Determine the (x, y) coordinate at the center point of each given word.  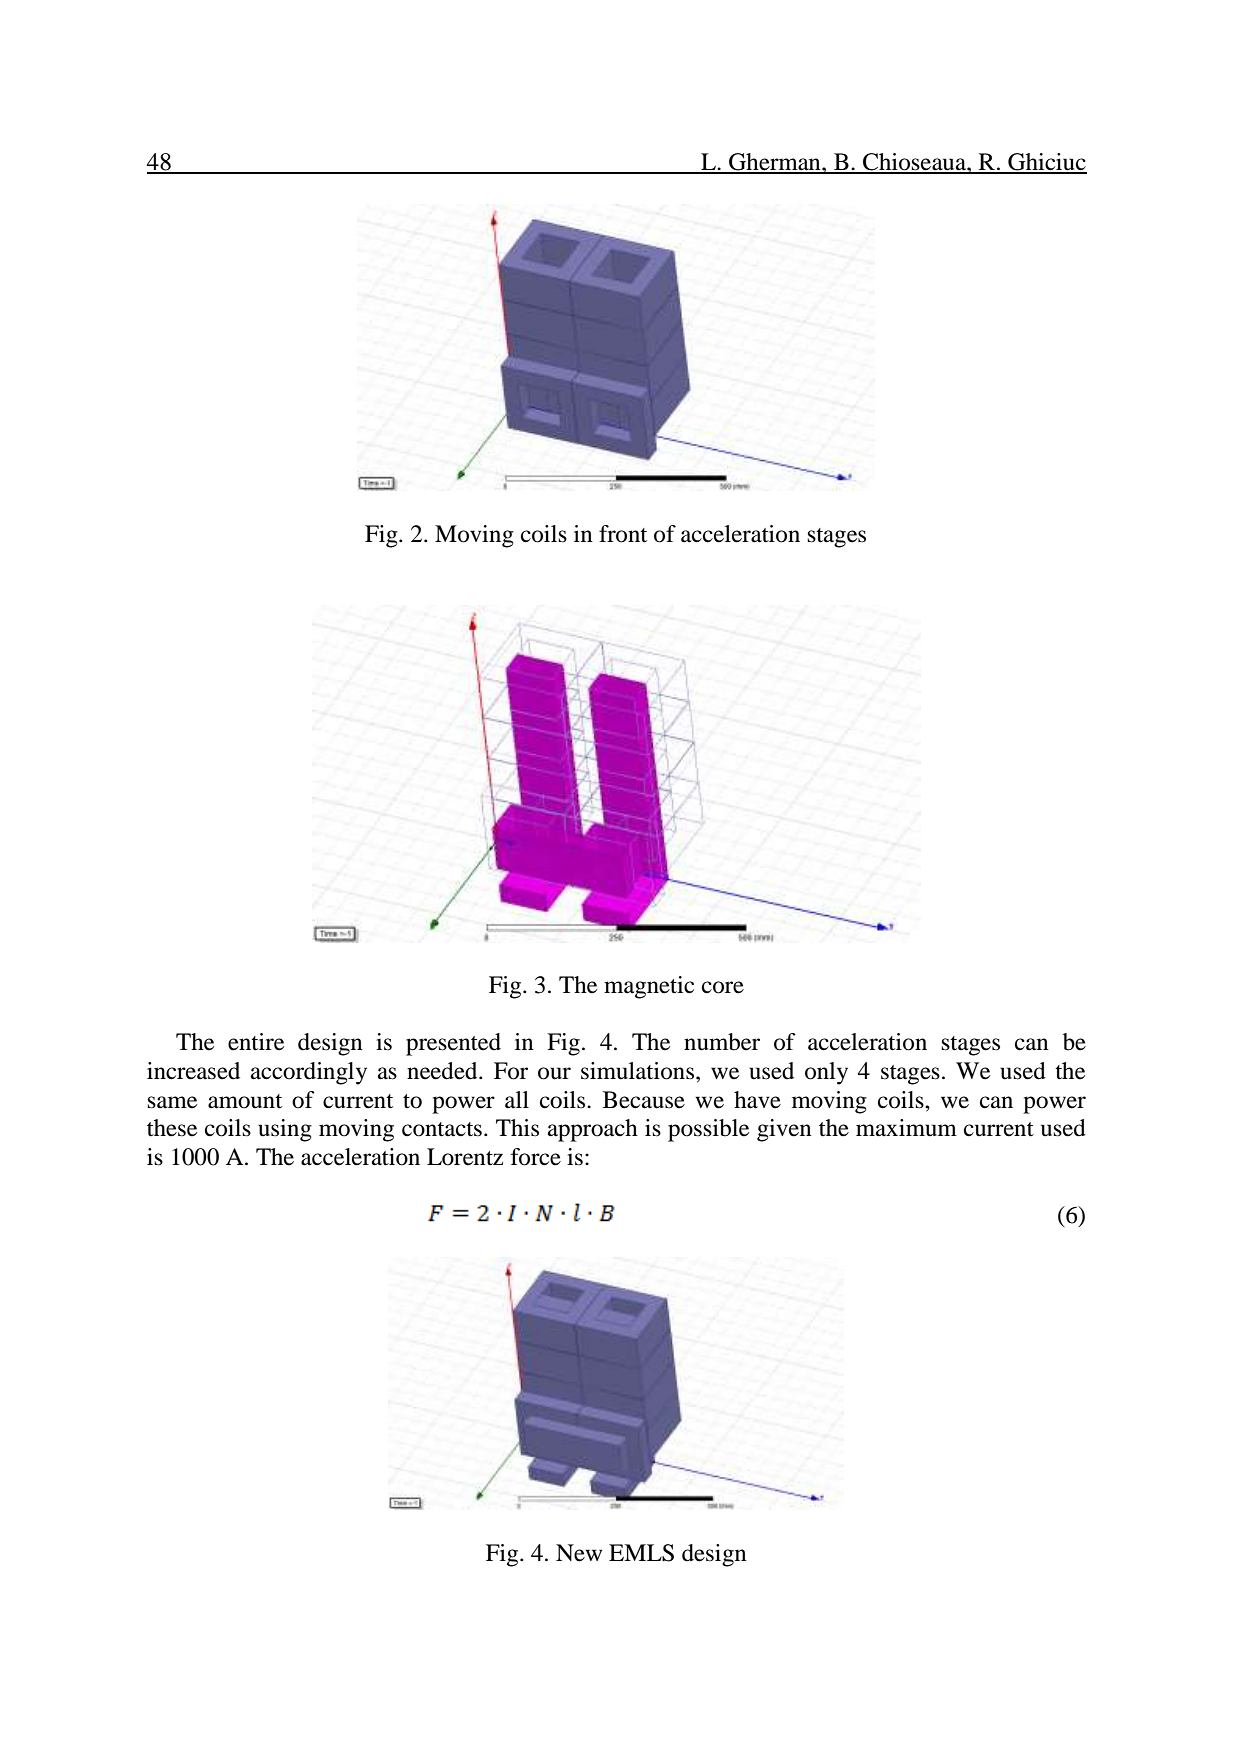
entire (256, 1042)
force (536, 1157)
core (723, 987)
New (579, 1553)
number (722, 1042)
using (285, 1130)
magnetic (649, 987)
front (623, 534)
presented (453, 1044)
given (784, 1130)
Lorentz (465, 1157)
